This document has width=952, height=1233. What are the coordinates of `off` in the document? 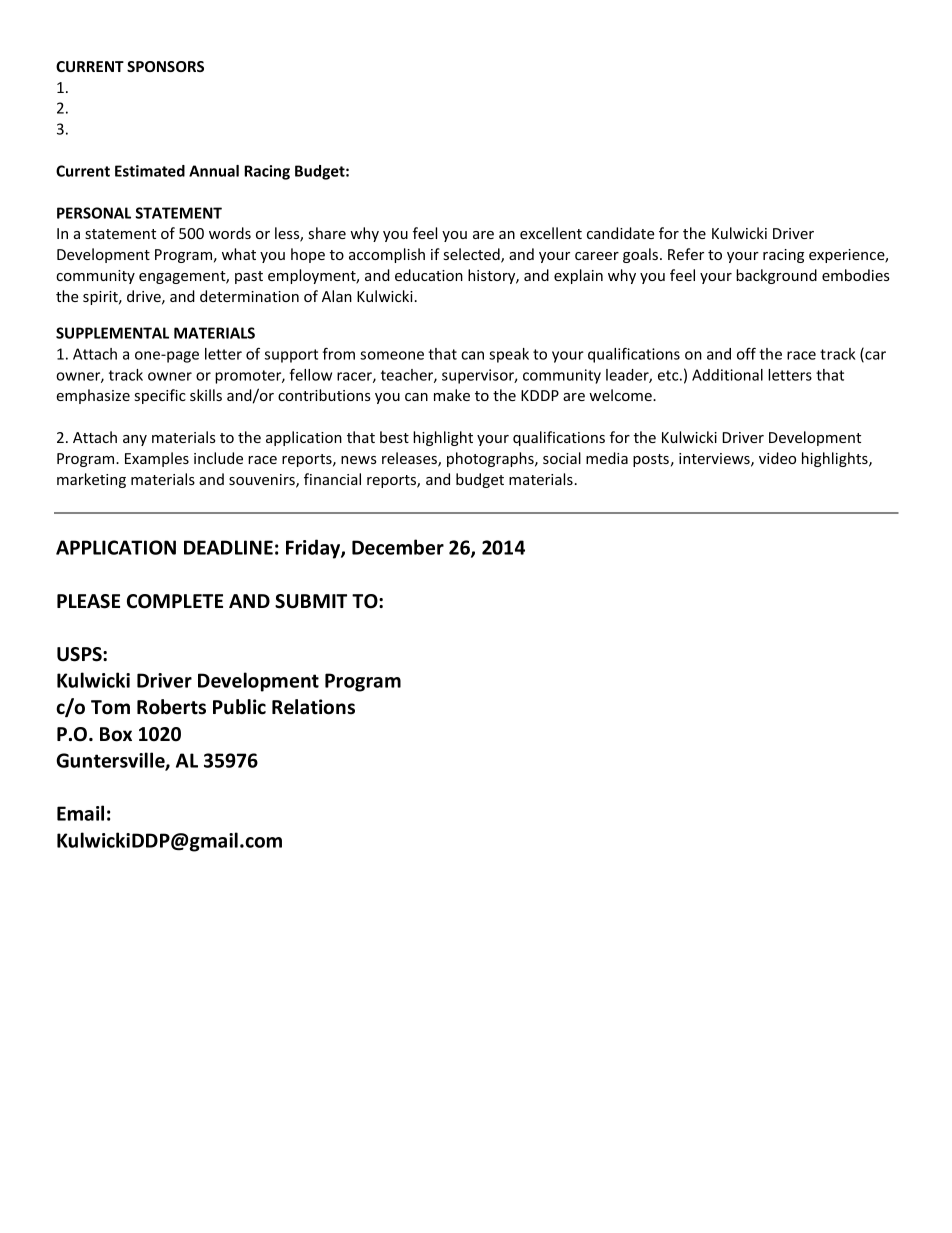 It's located at (746, 354).
